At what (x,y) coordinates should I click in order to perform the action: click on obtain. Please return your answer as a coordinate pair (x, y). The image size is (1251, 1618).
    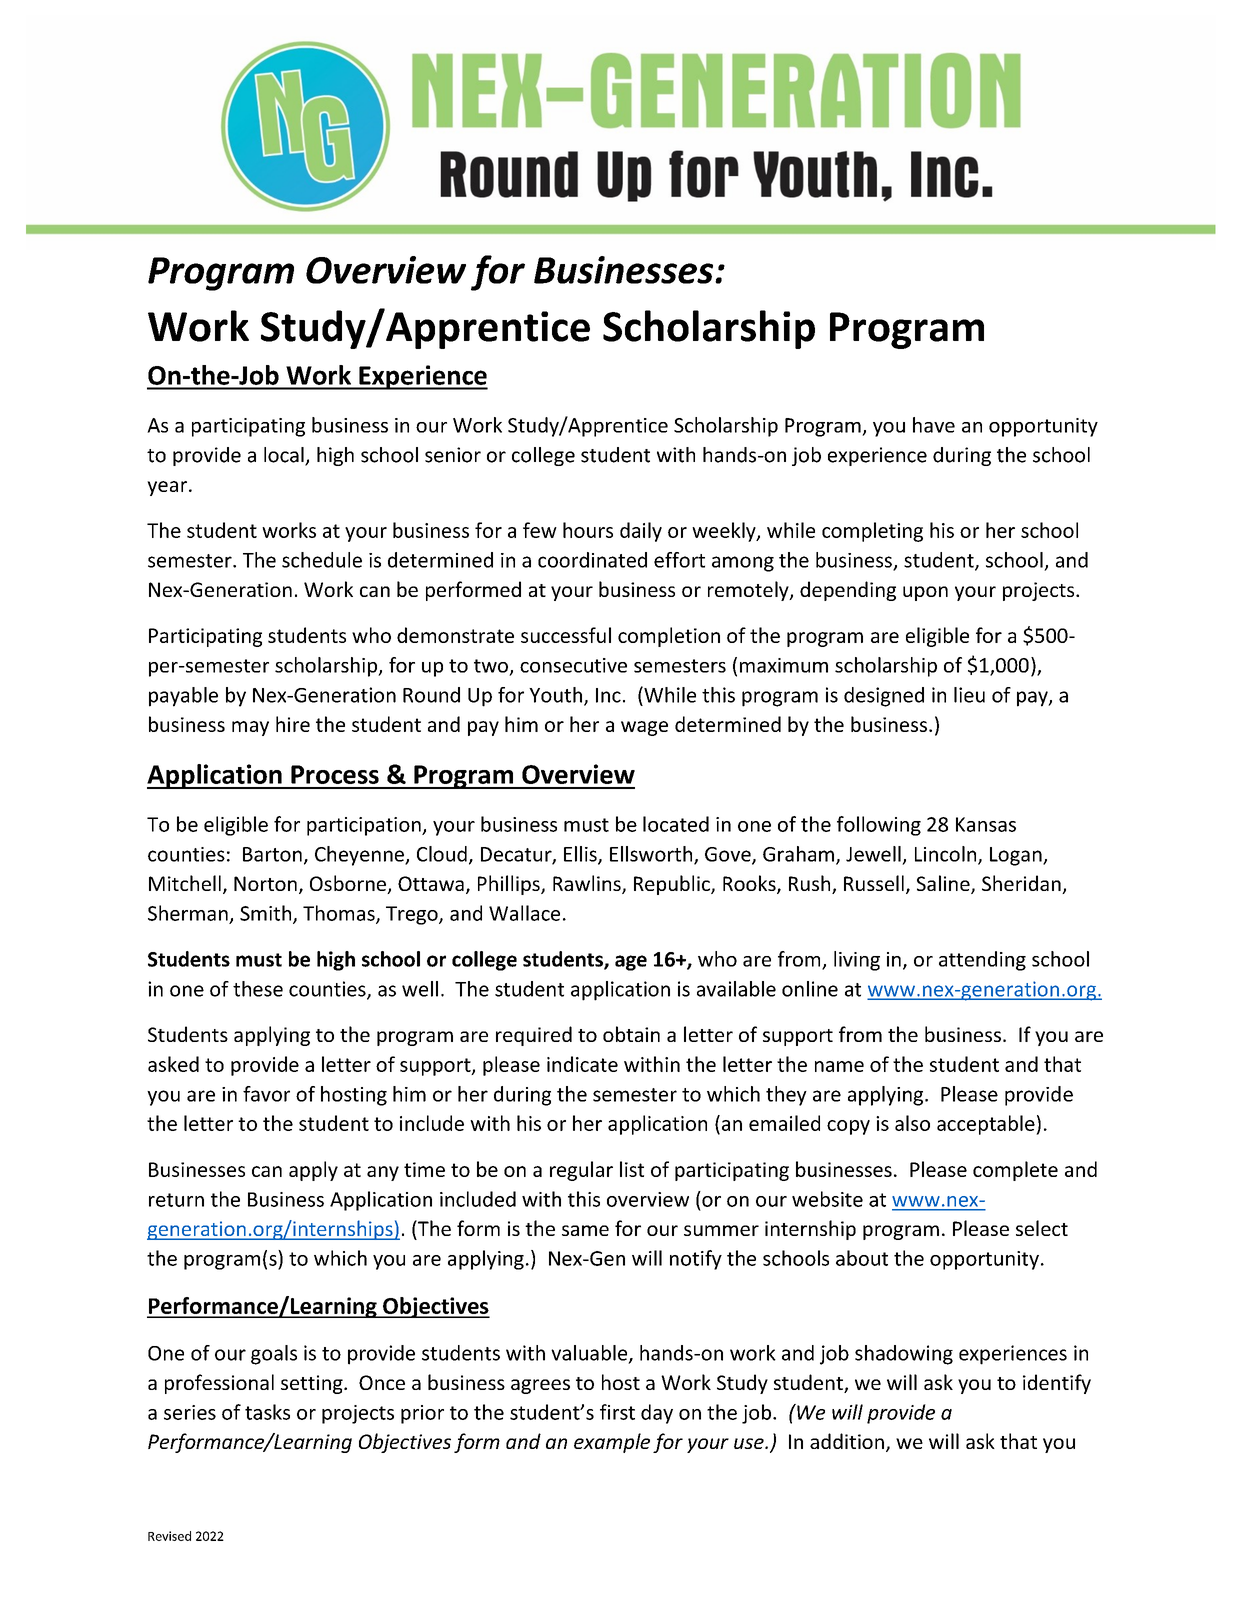
    Looking at the image, I should click on (631, 1034).
